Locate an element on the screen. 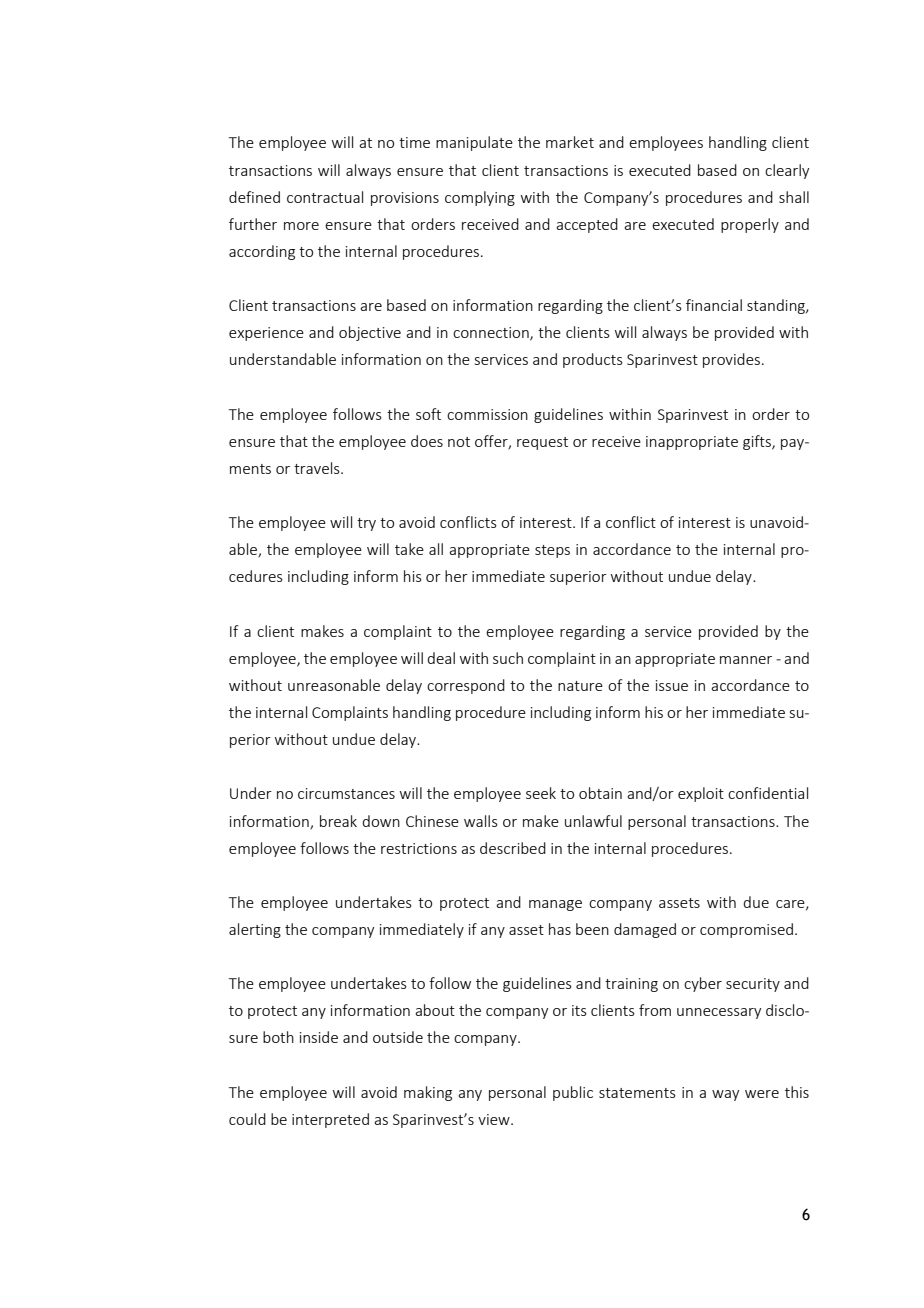 This screenshot has width=924, height=1308. described is located at coordinates (513, 848).
